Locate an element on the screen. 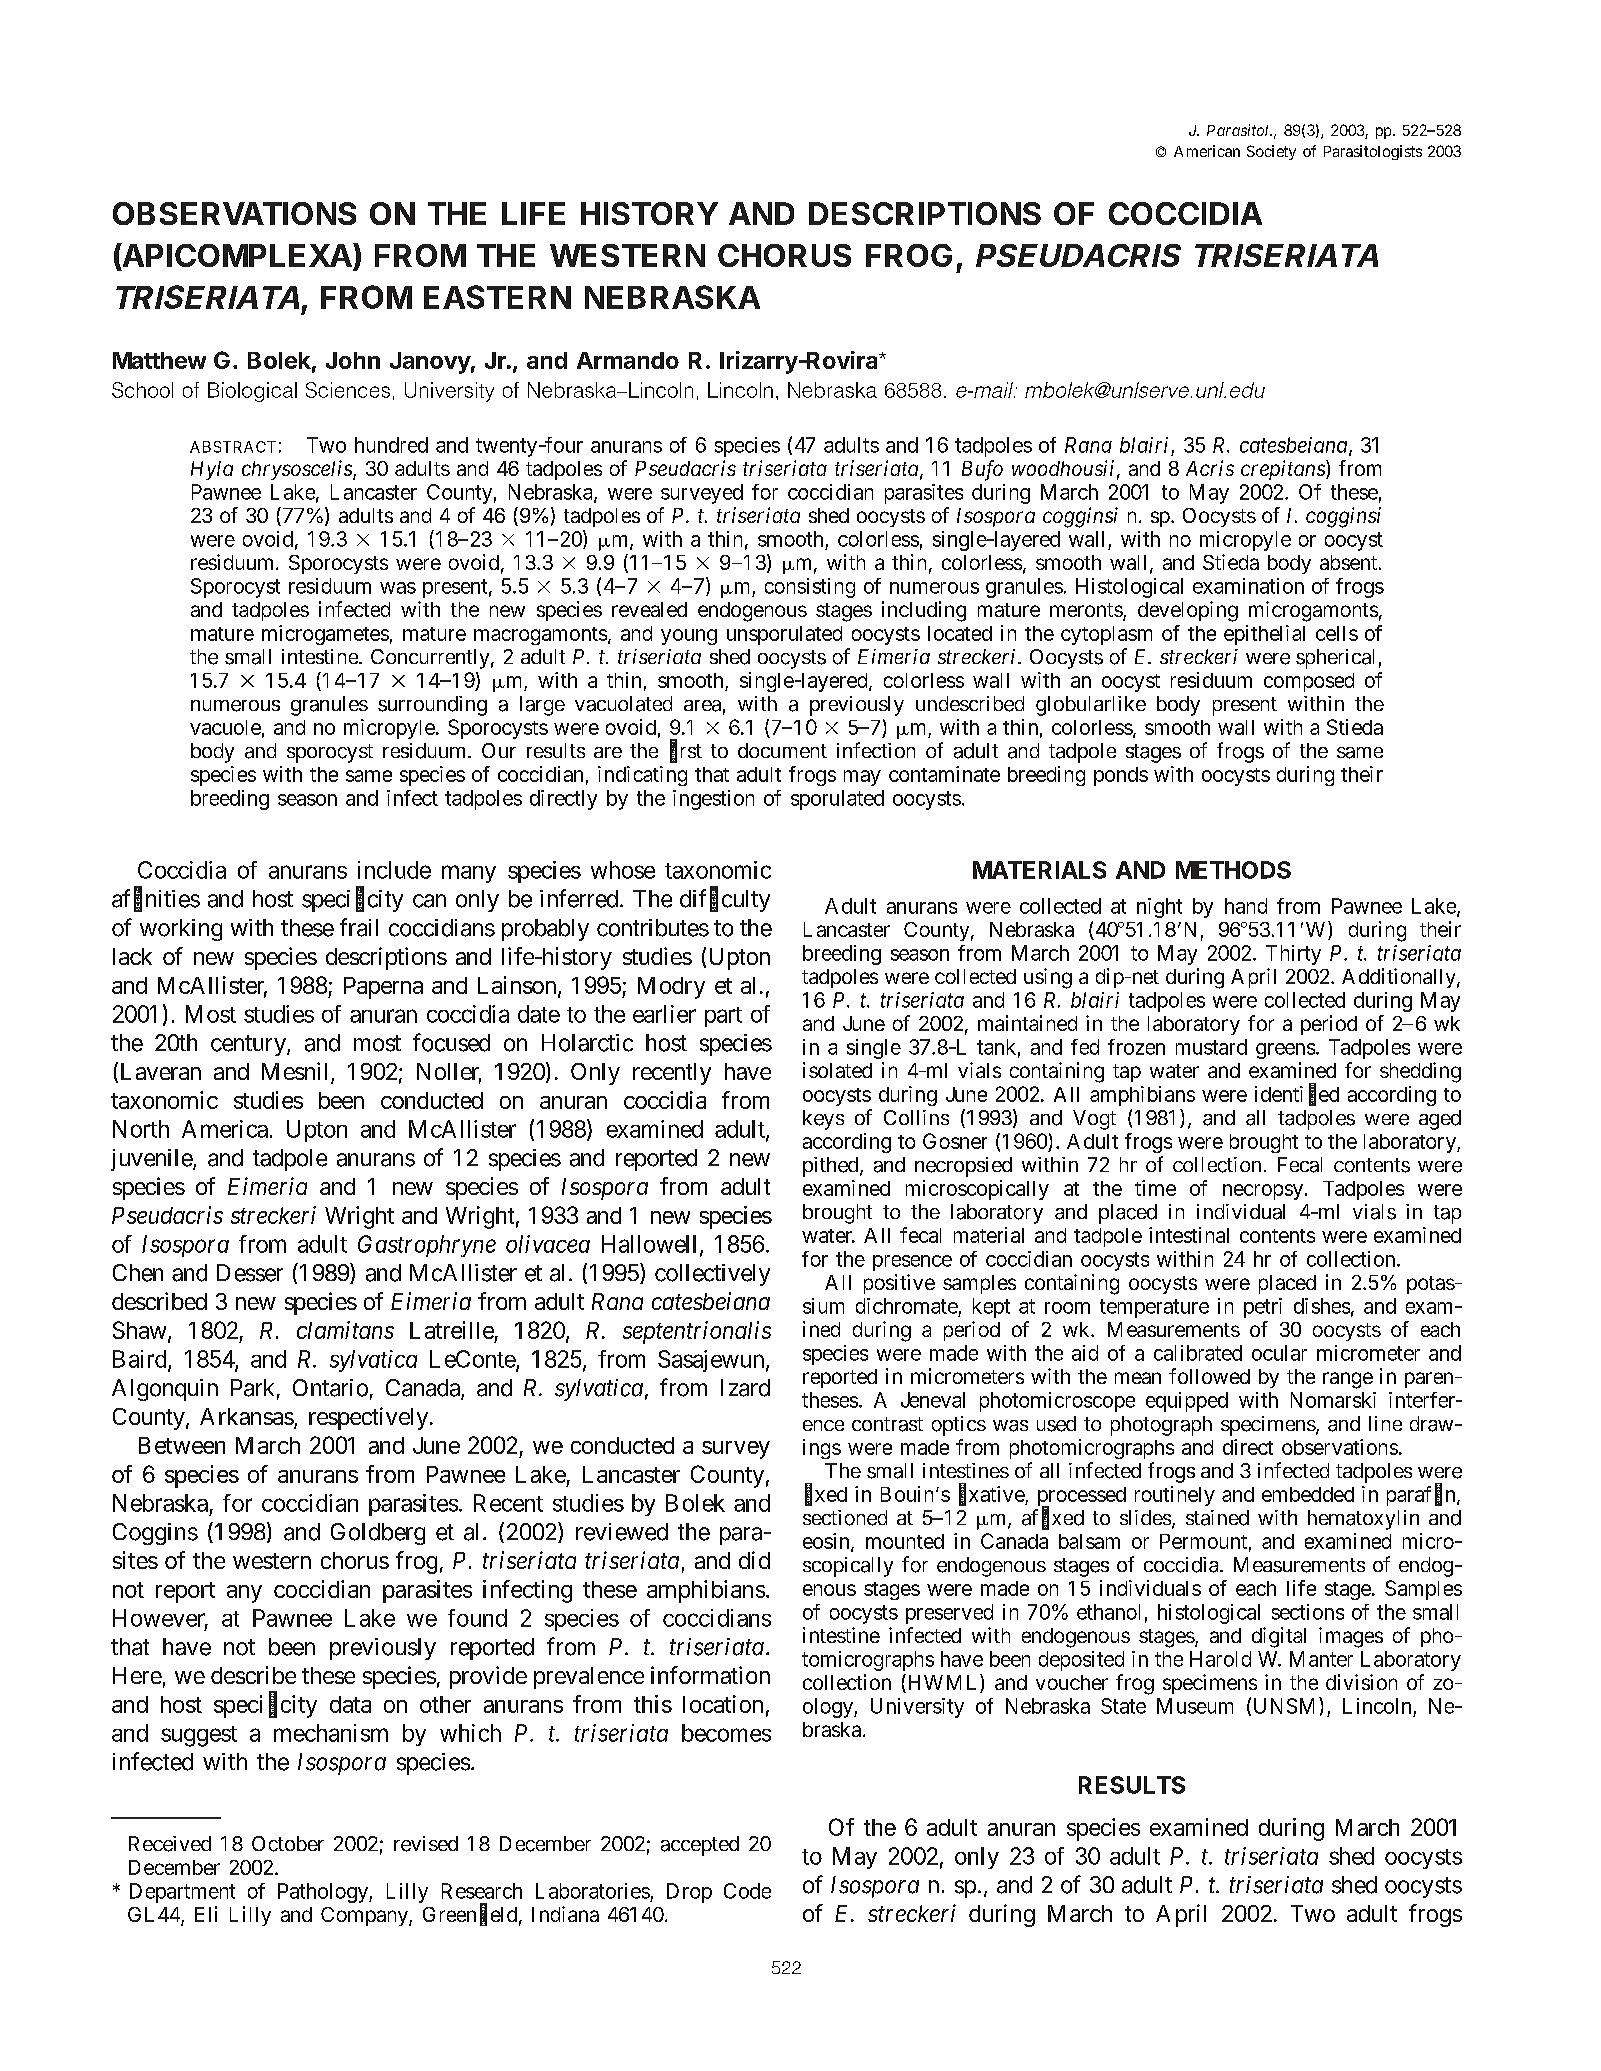 This screenshot has height=2071, width=1601. Society is located at coordinates (1271, 152).
